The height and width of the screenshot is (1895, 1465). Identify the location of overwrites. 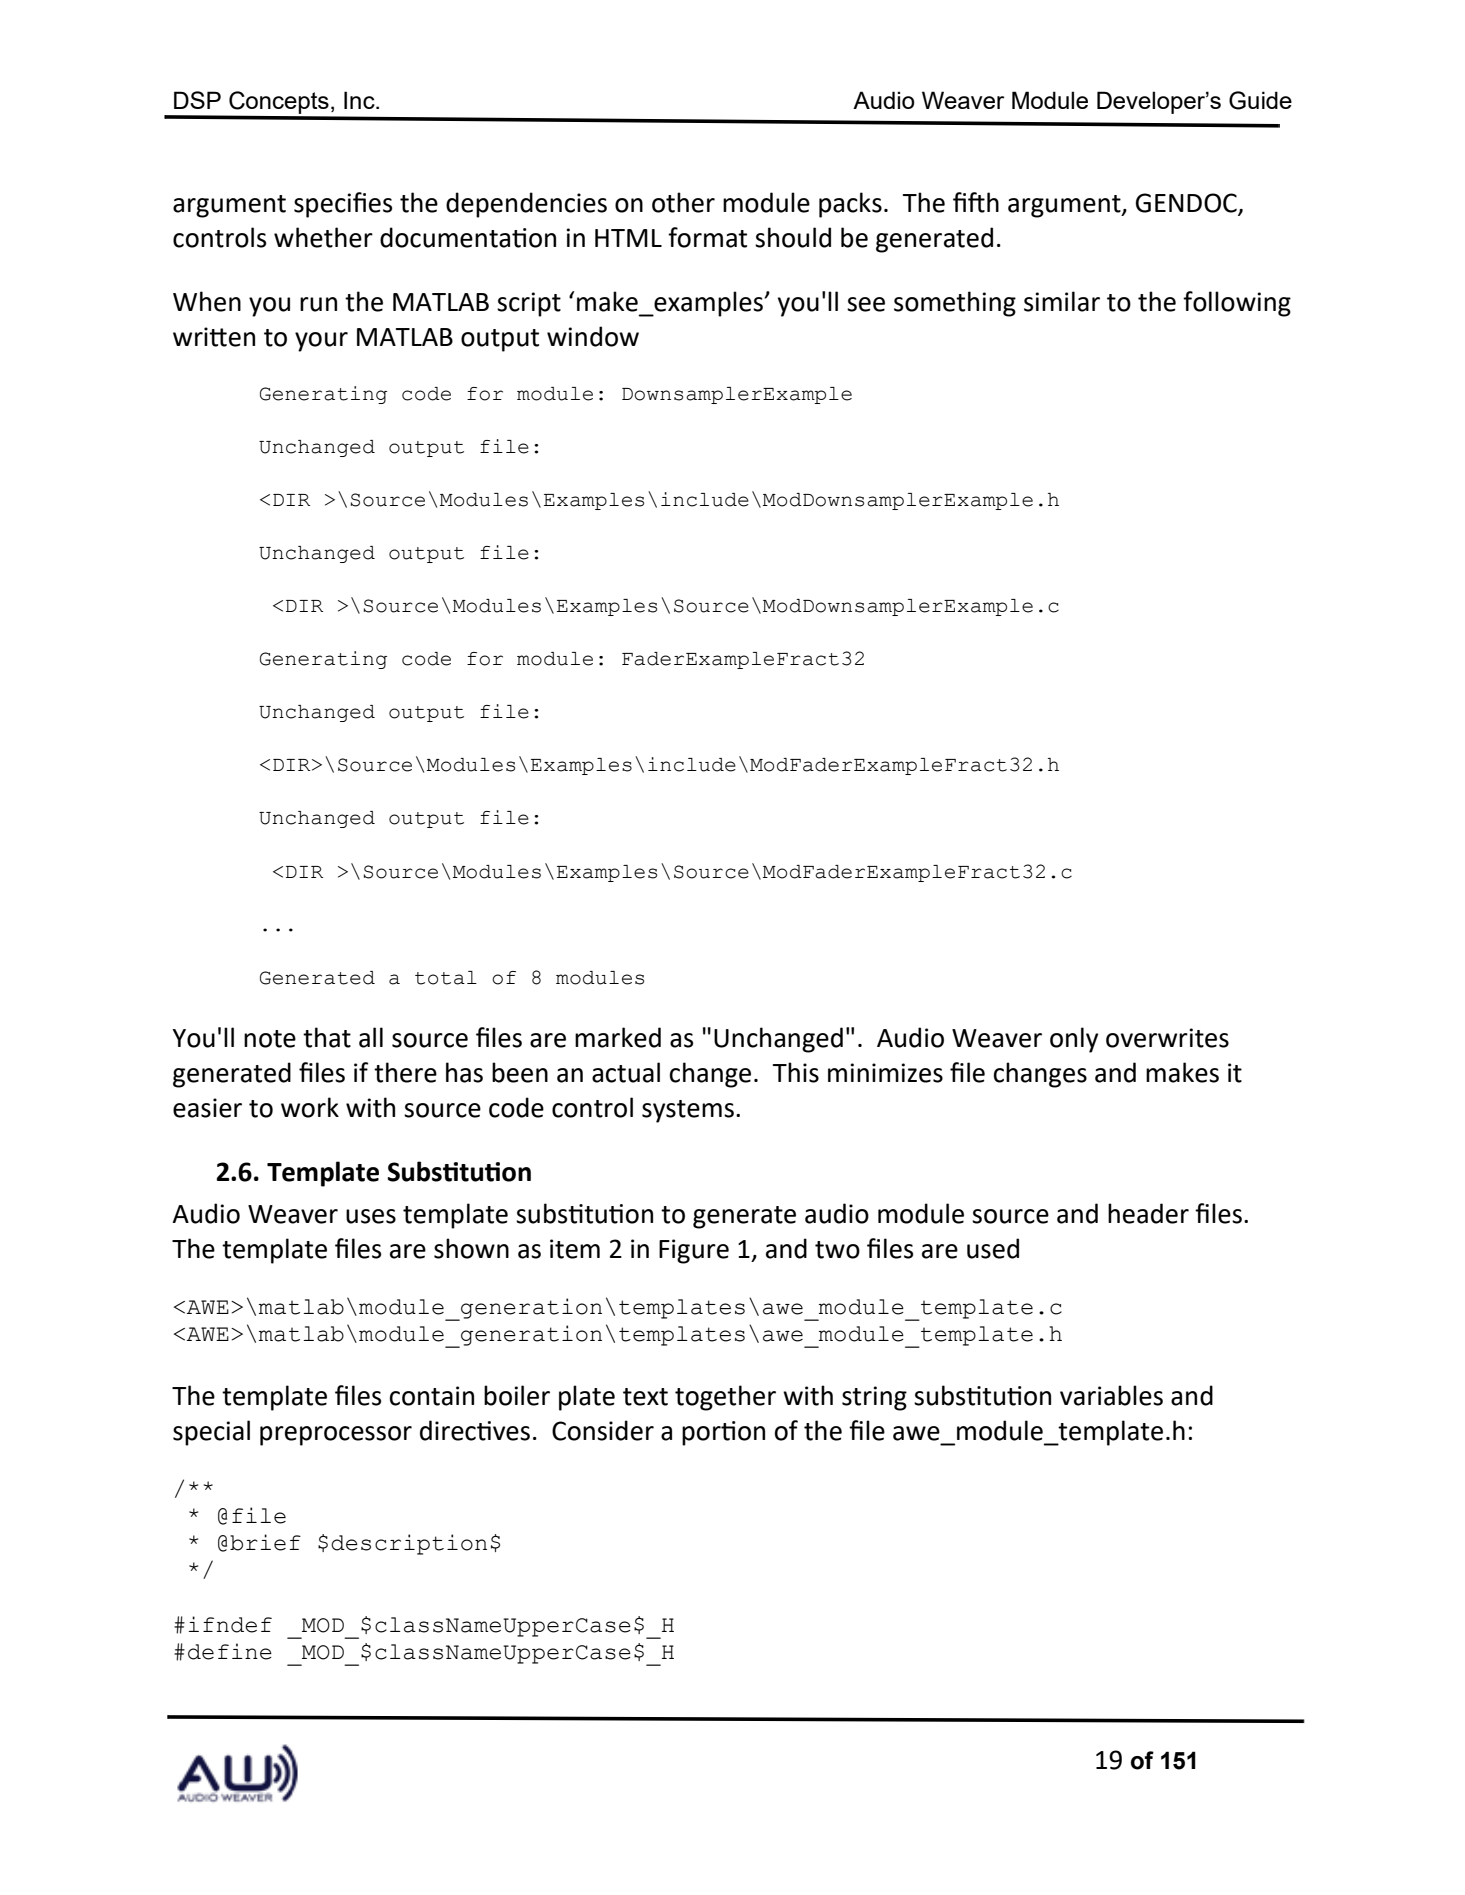
(1167, 1038).
